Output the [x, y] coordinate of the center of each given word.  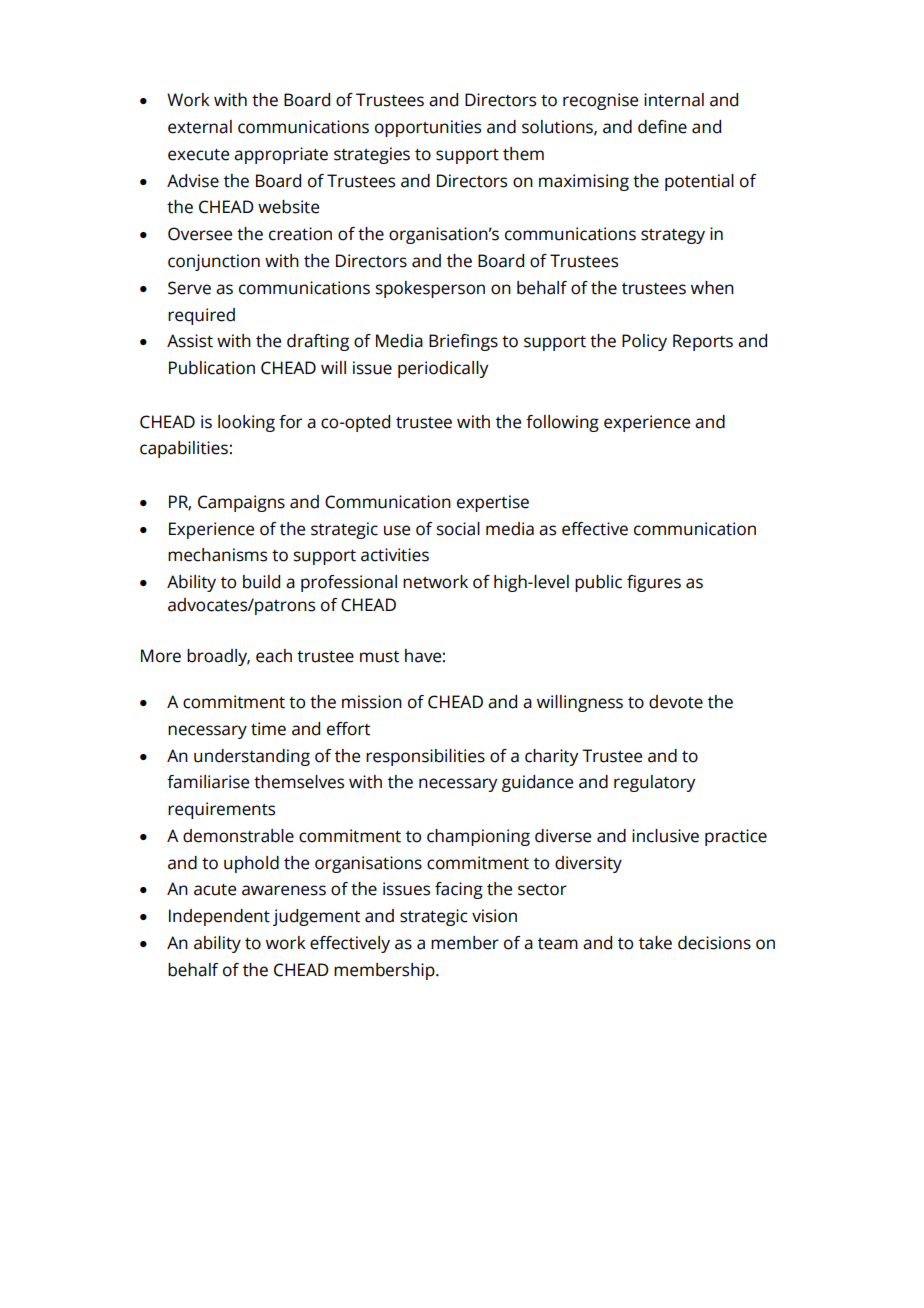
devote [676, 702]
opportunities [428, 128]
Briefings [463, 342]
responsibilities [425, 757]
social [458, 529]
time [268, 729]
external [200, 127]
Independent [219, 917]
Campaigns [241, 503]
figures [654, 583]
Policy [644, 342]
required [201, 316]
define [662, 127]
